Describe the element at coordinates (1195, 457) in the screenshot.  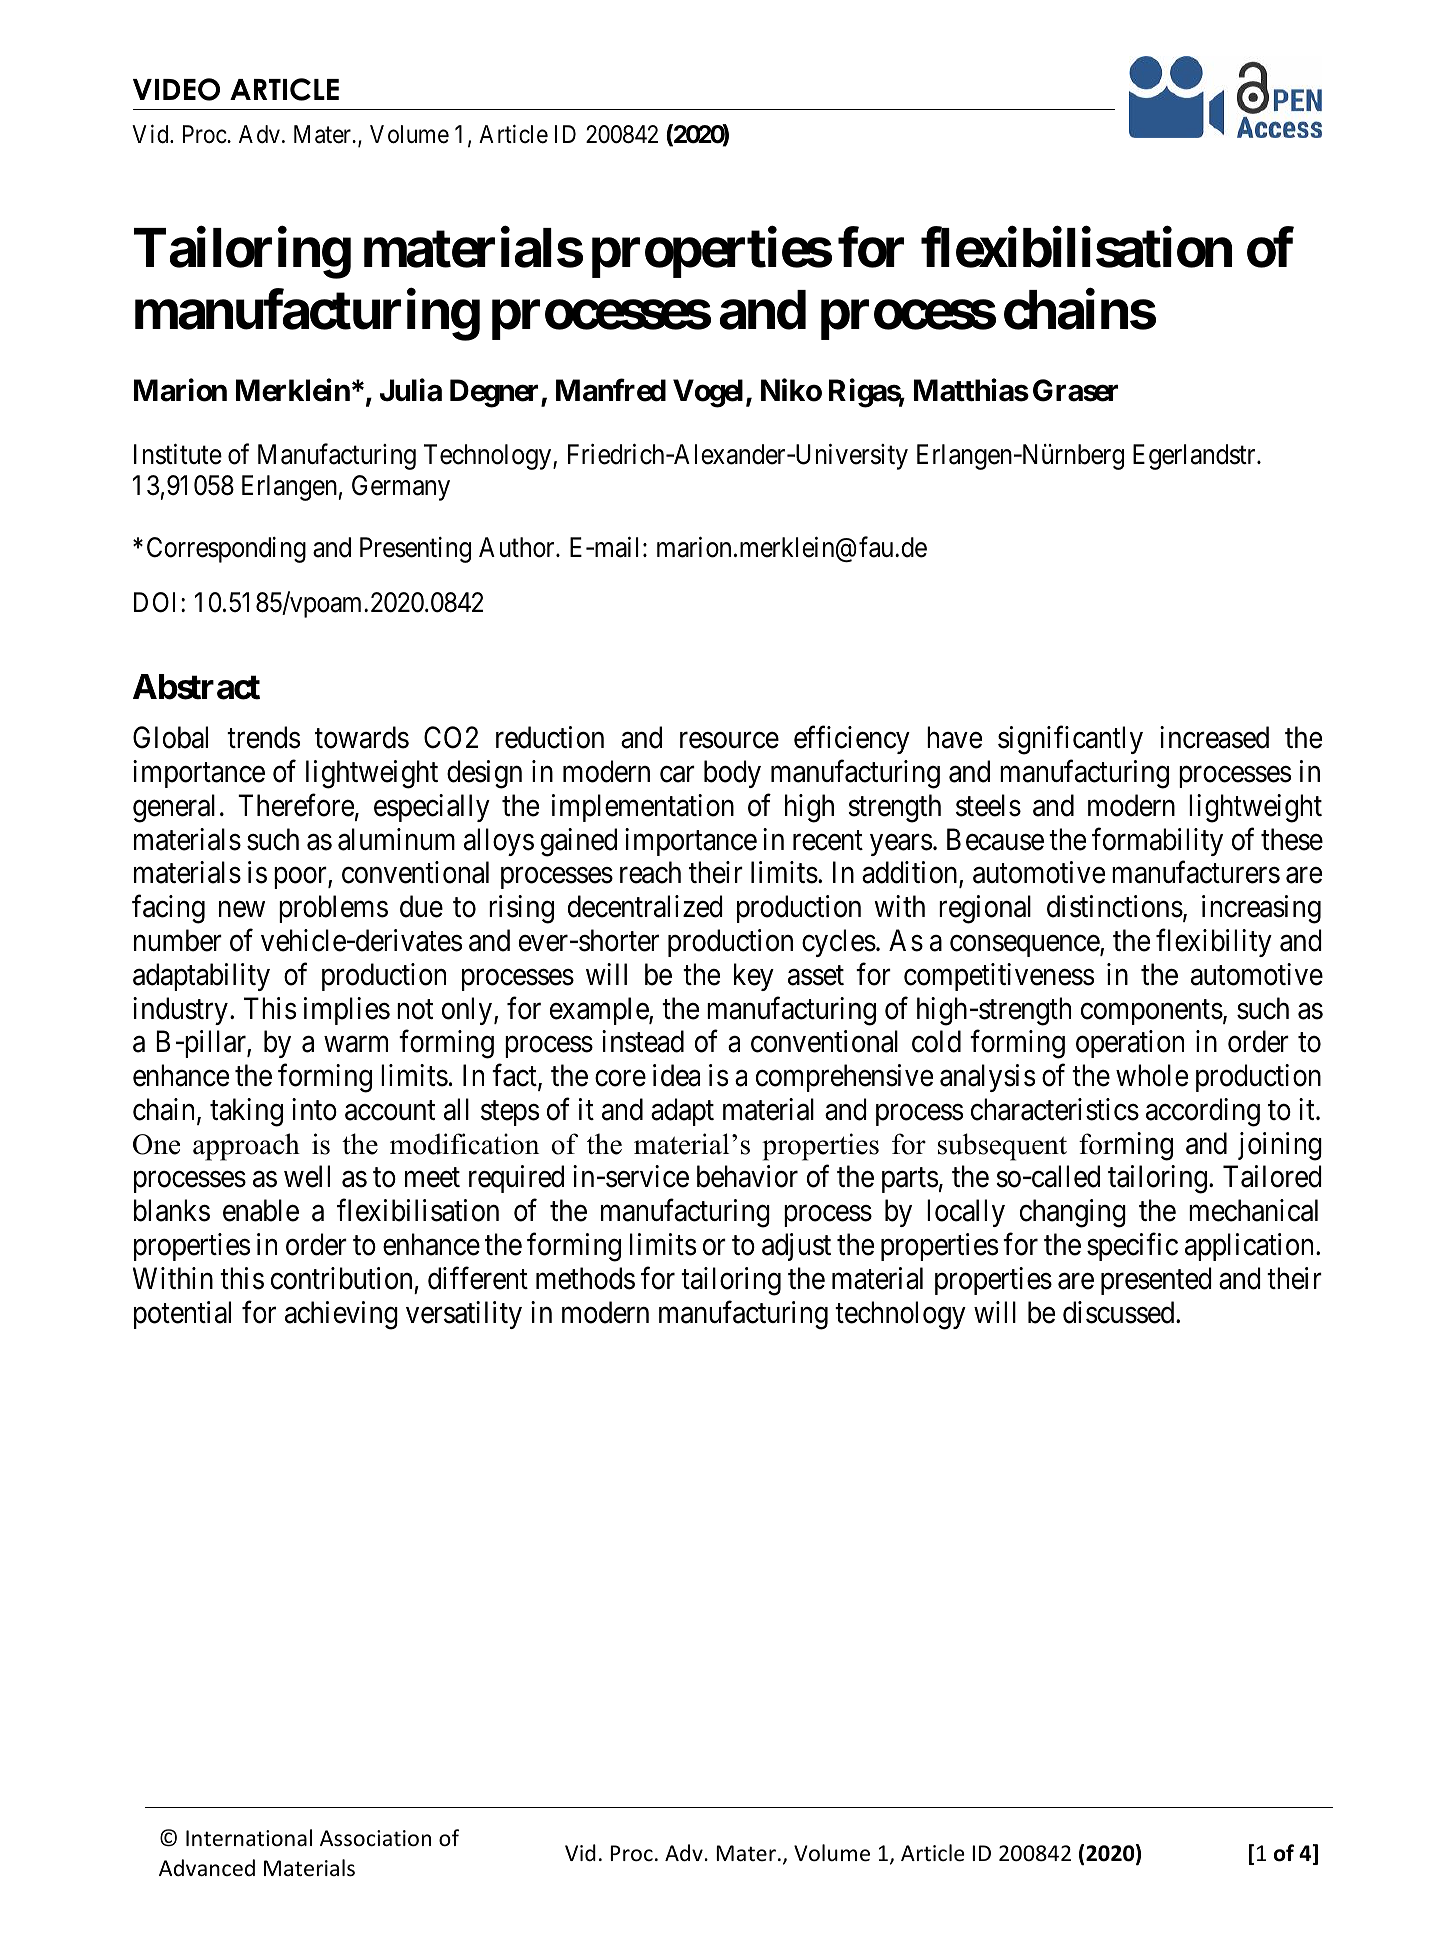
I see `Egerlandstr` at that location.
